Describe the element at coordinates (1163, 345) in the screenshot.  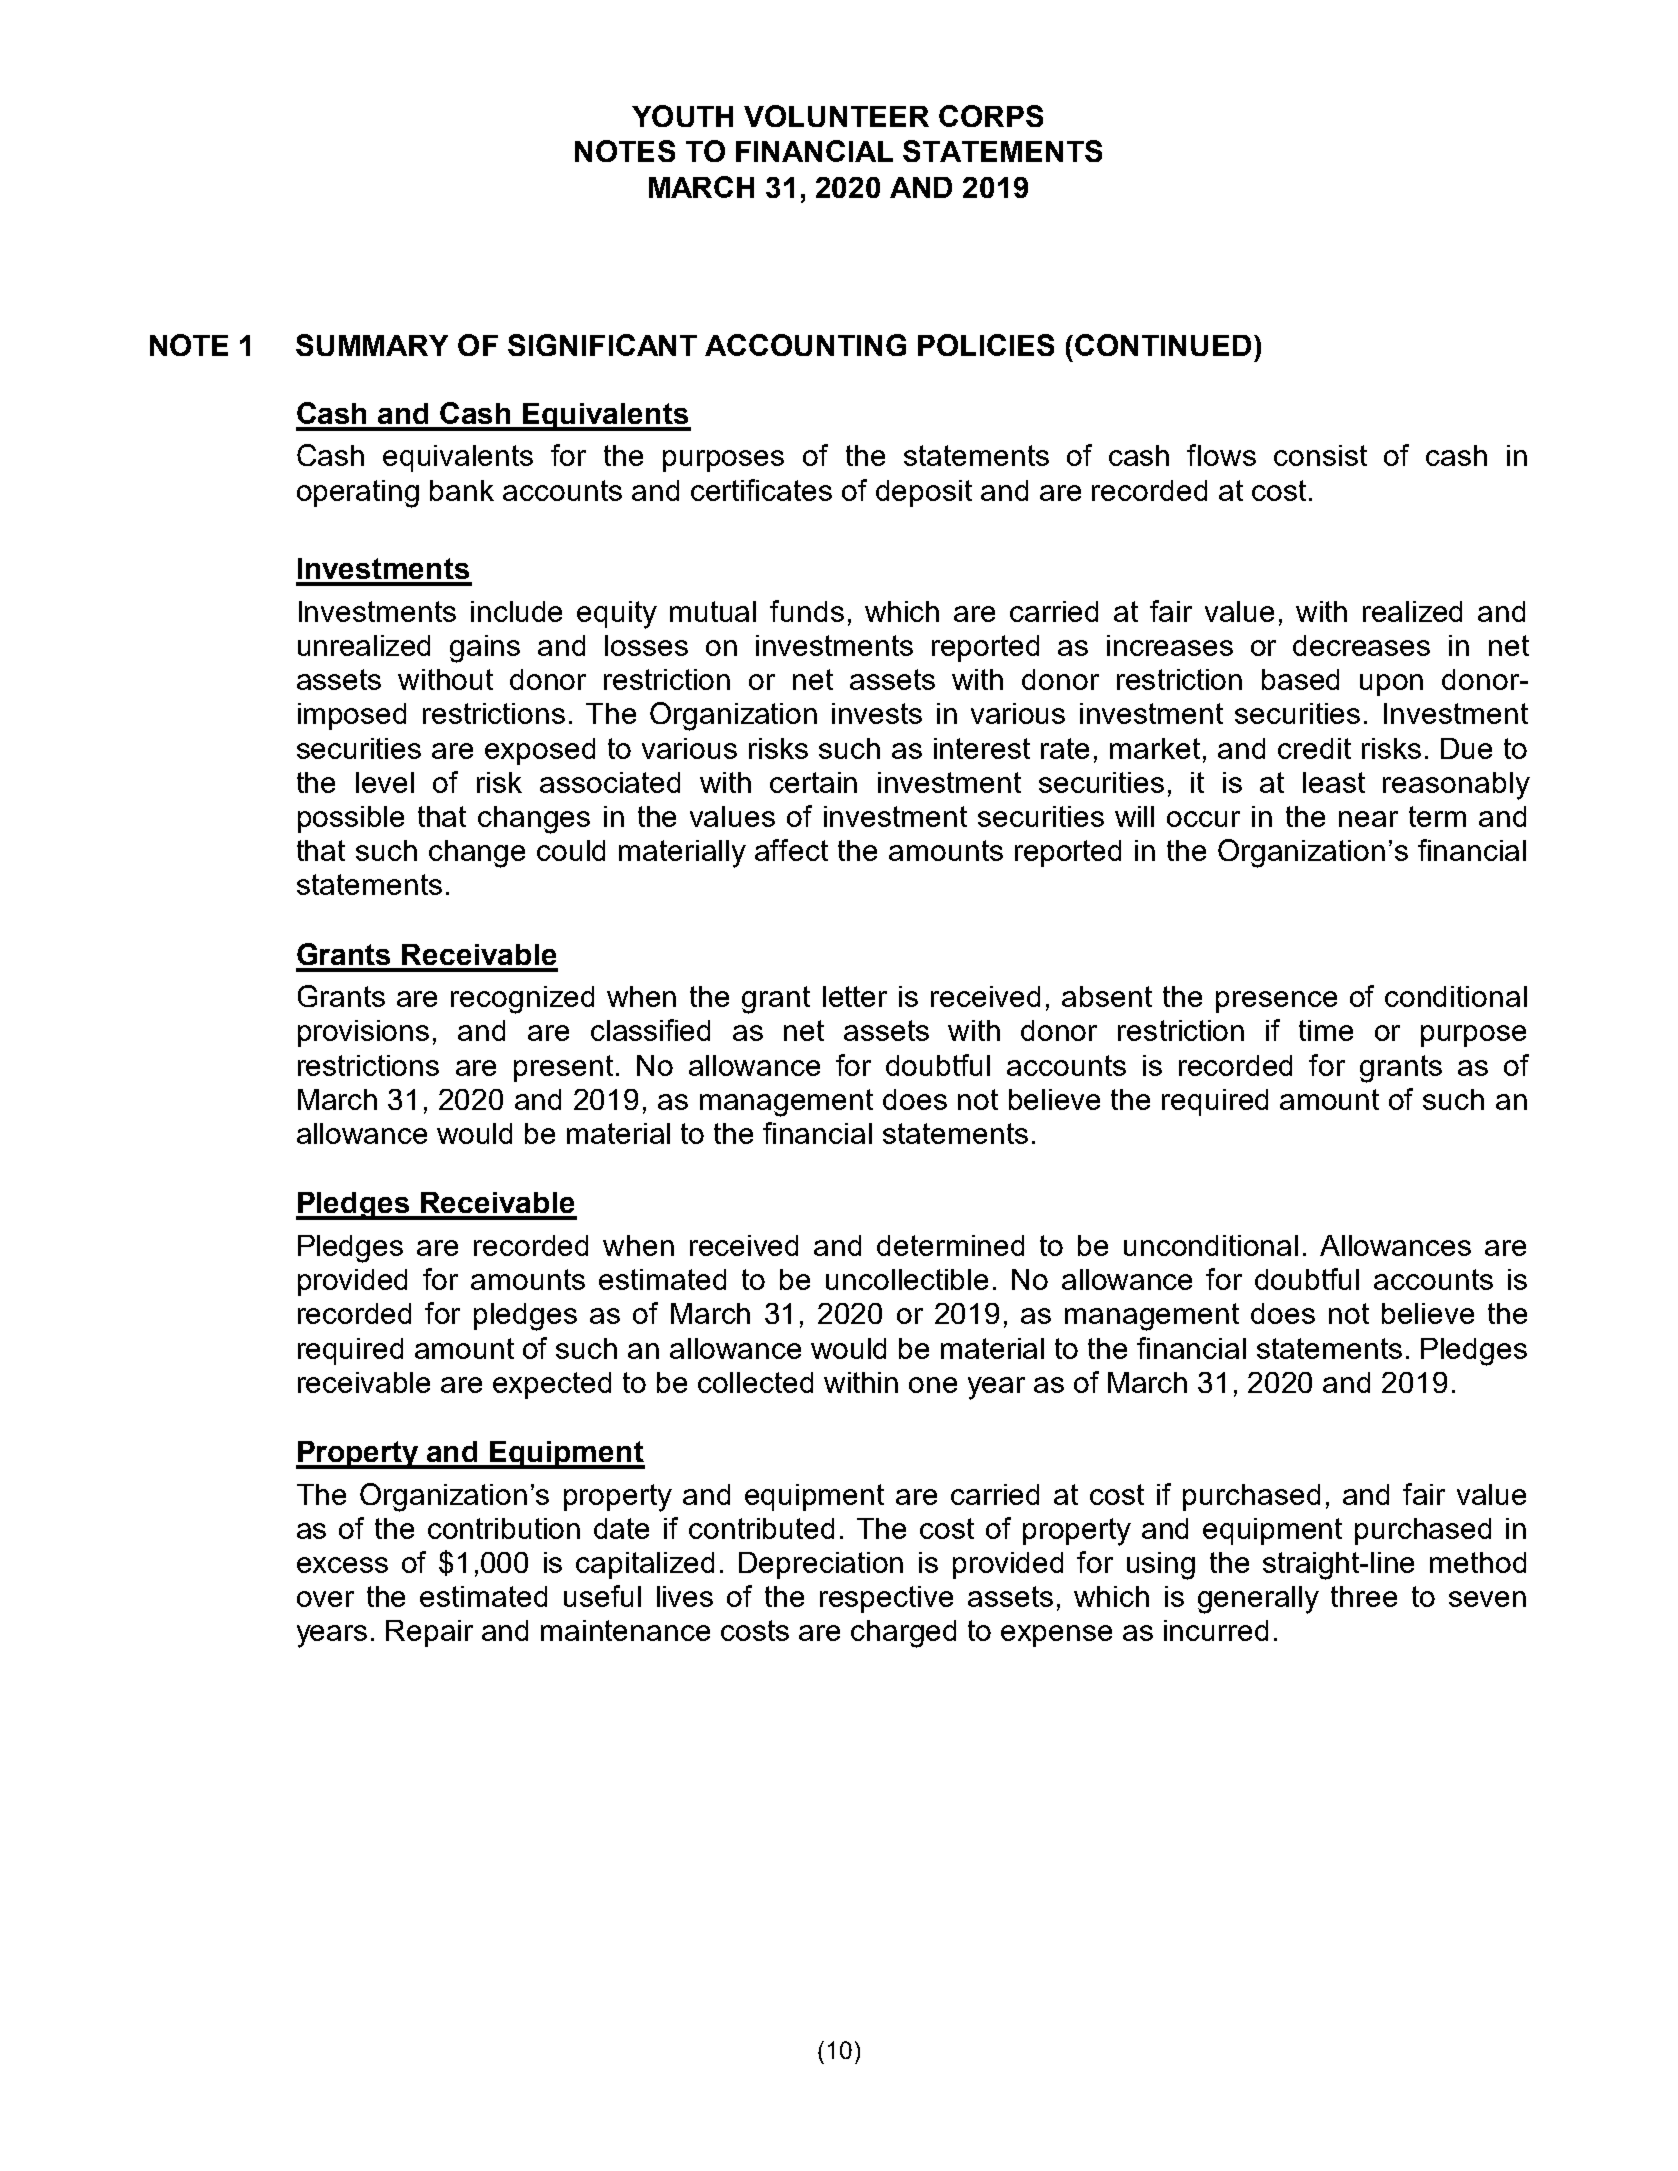
I see `CONTINUED` at that location.
